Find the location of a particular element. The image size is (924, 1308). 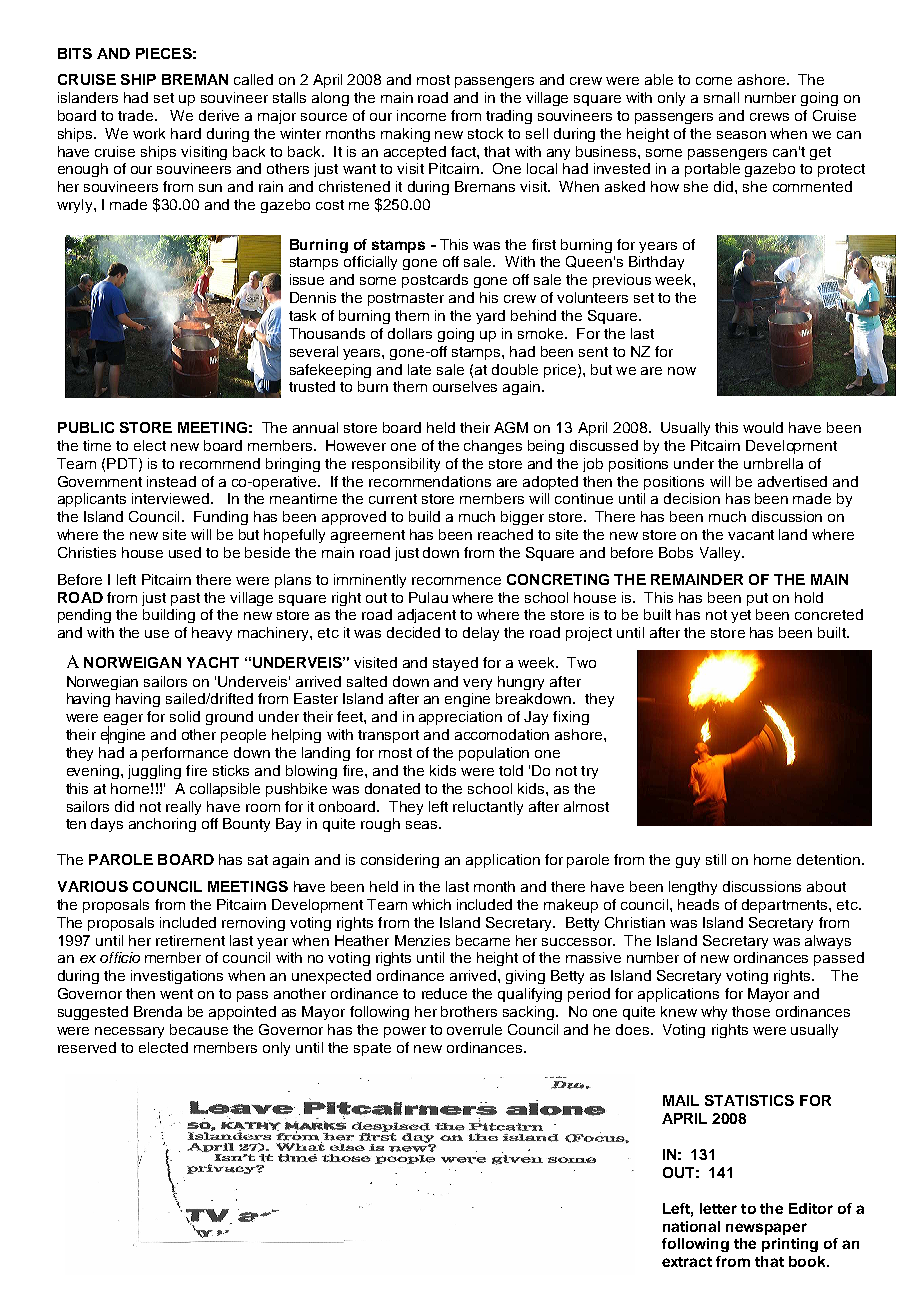

departments is located at coordinates (786, 906).
